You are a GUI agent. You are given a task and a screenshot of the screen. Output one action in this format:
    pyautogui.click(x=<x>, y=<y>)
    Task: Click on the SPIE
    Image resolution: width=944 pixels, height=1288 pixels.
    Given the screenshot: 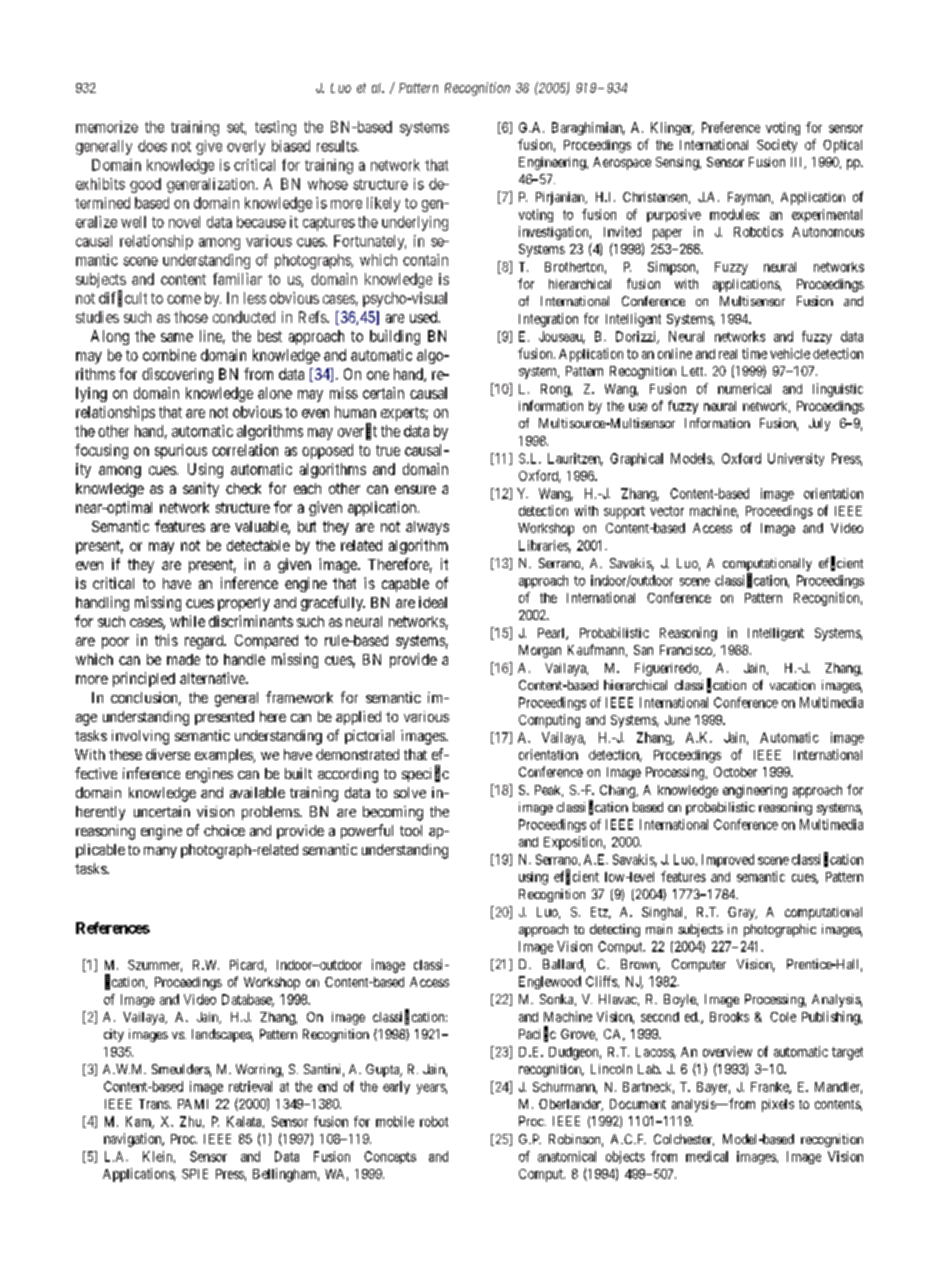 What is the action you would take?
    pyautogui.click(x=195, y=1174)
